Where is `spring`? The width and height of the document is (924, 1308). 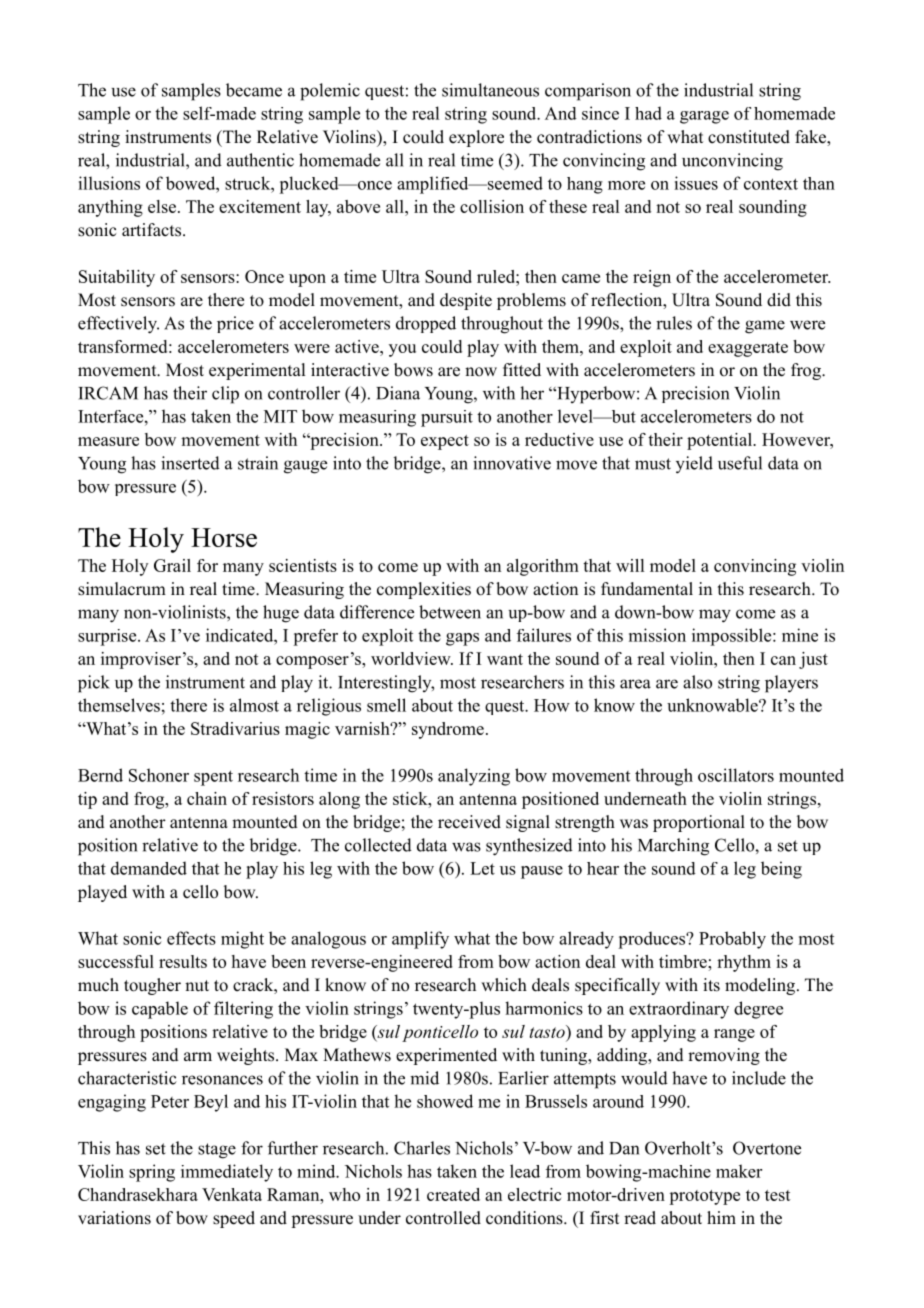
spring is located at coordinates (152, 1173).
